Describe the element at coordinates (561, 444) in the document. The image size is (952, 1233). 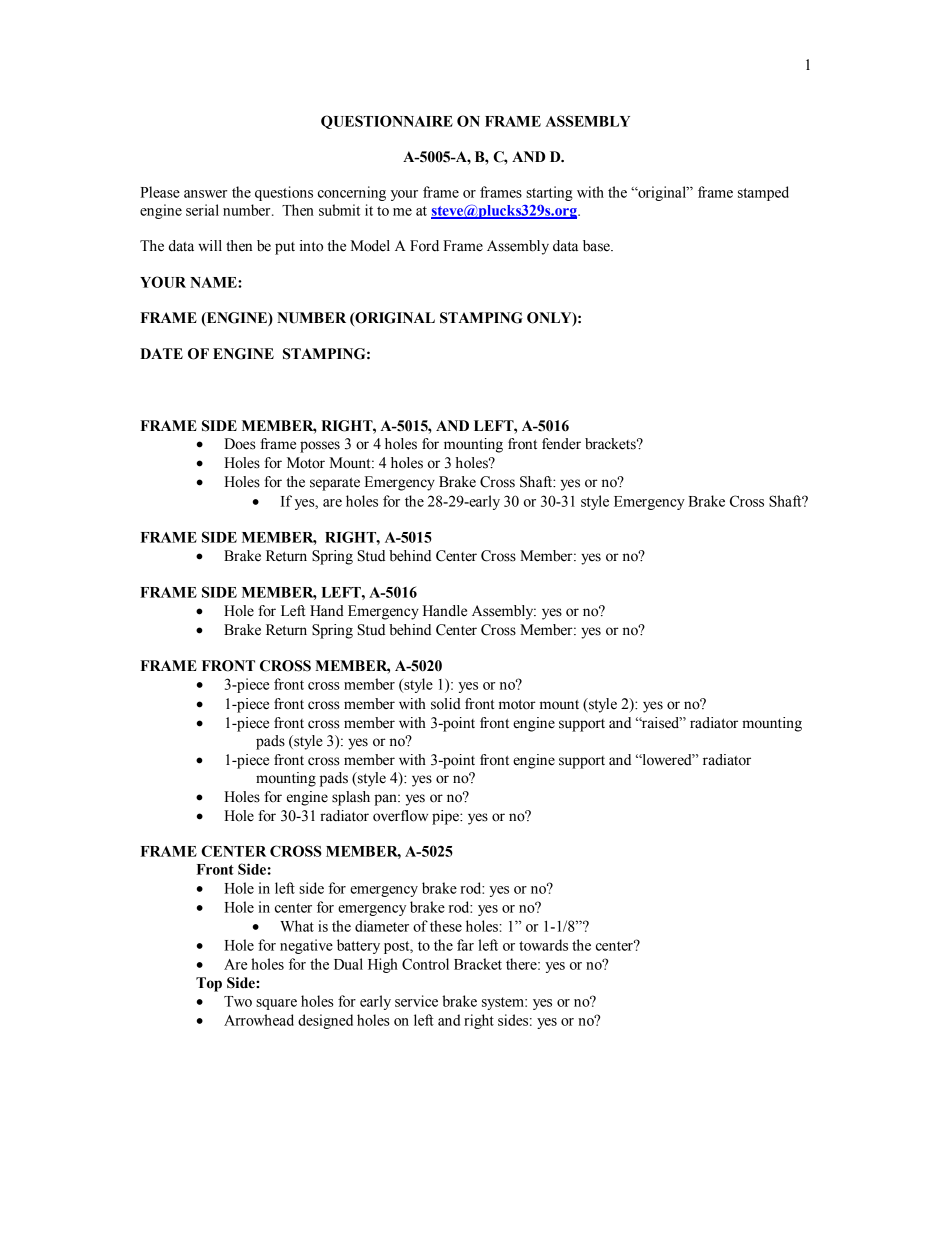
I see `fender` at that location.
